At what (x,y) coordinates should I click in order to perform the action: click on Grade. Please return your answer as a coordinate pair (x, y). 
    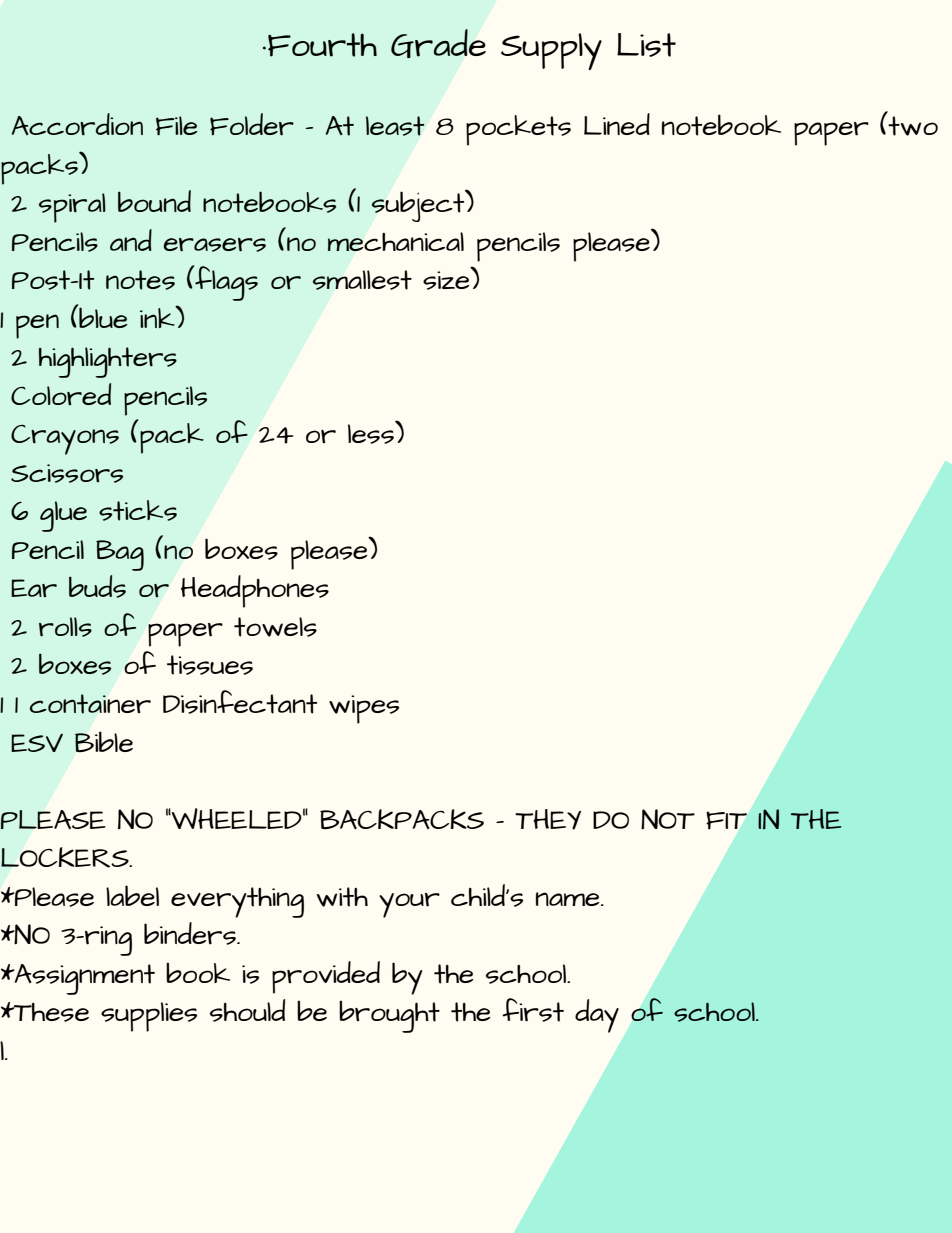
    Looking at the image, I should click on (438, 43).
